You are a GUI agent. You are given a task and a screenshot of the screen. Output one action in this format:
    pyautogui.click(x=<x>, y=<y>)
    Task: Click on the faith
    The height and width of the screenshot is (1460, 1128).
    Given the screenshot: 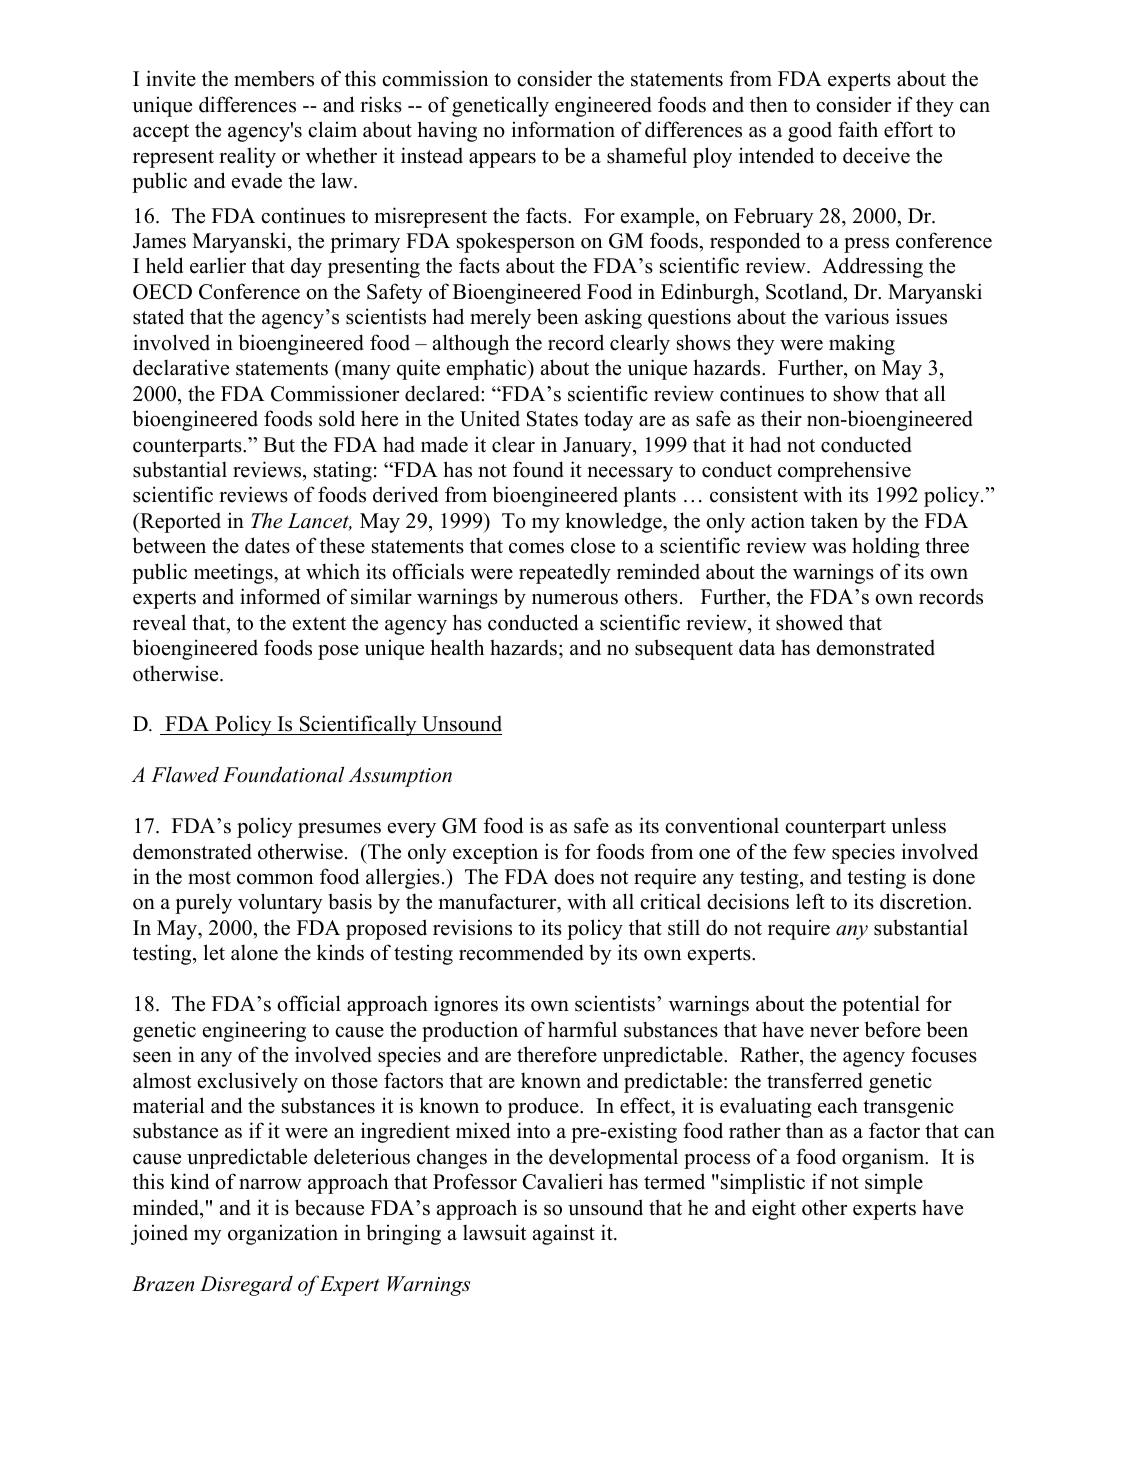 What is the action you would take?
    pyautogui.click(x=858, y=129)
